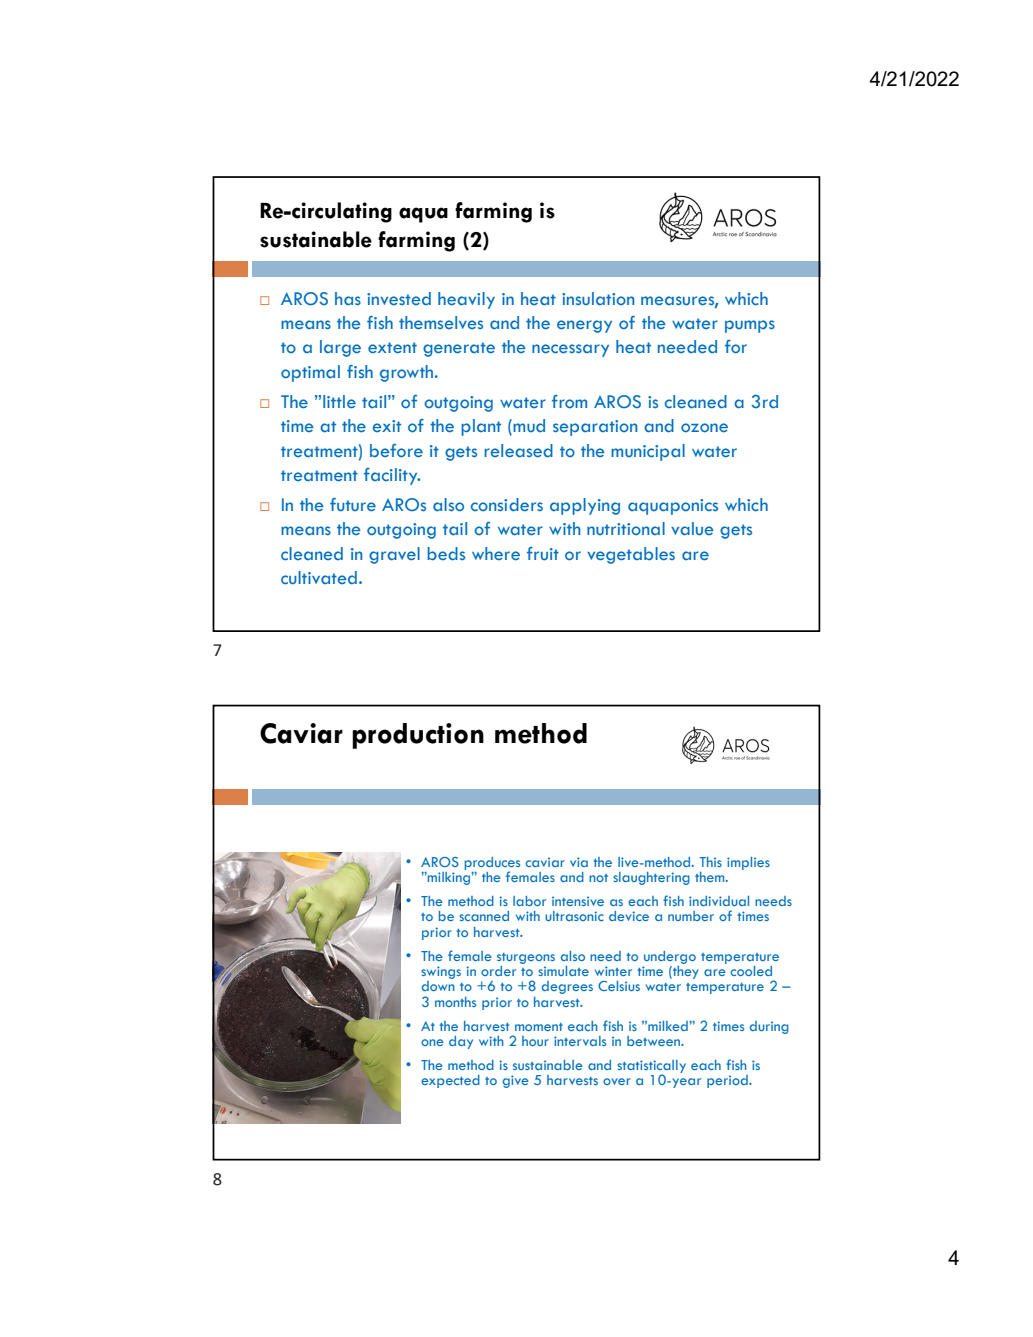  Describe the element at coordinates (750, 326) in the screenshot. I see `pumps` at that location.
